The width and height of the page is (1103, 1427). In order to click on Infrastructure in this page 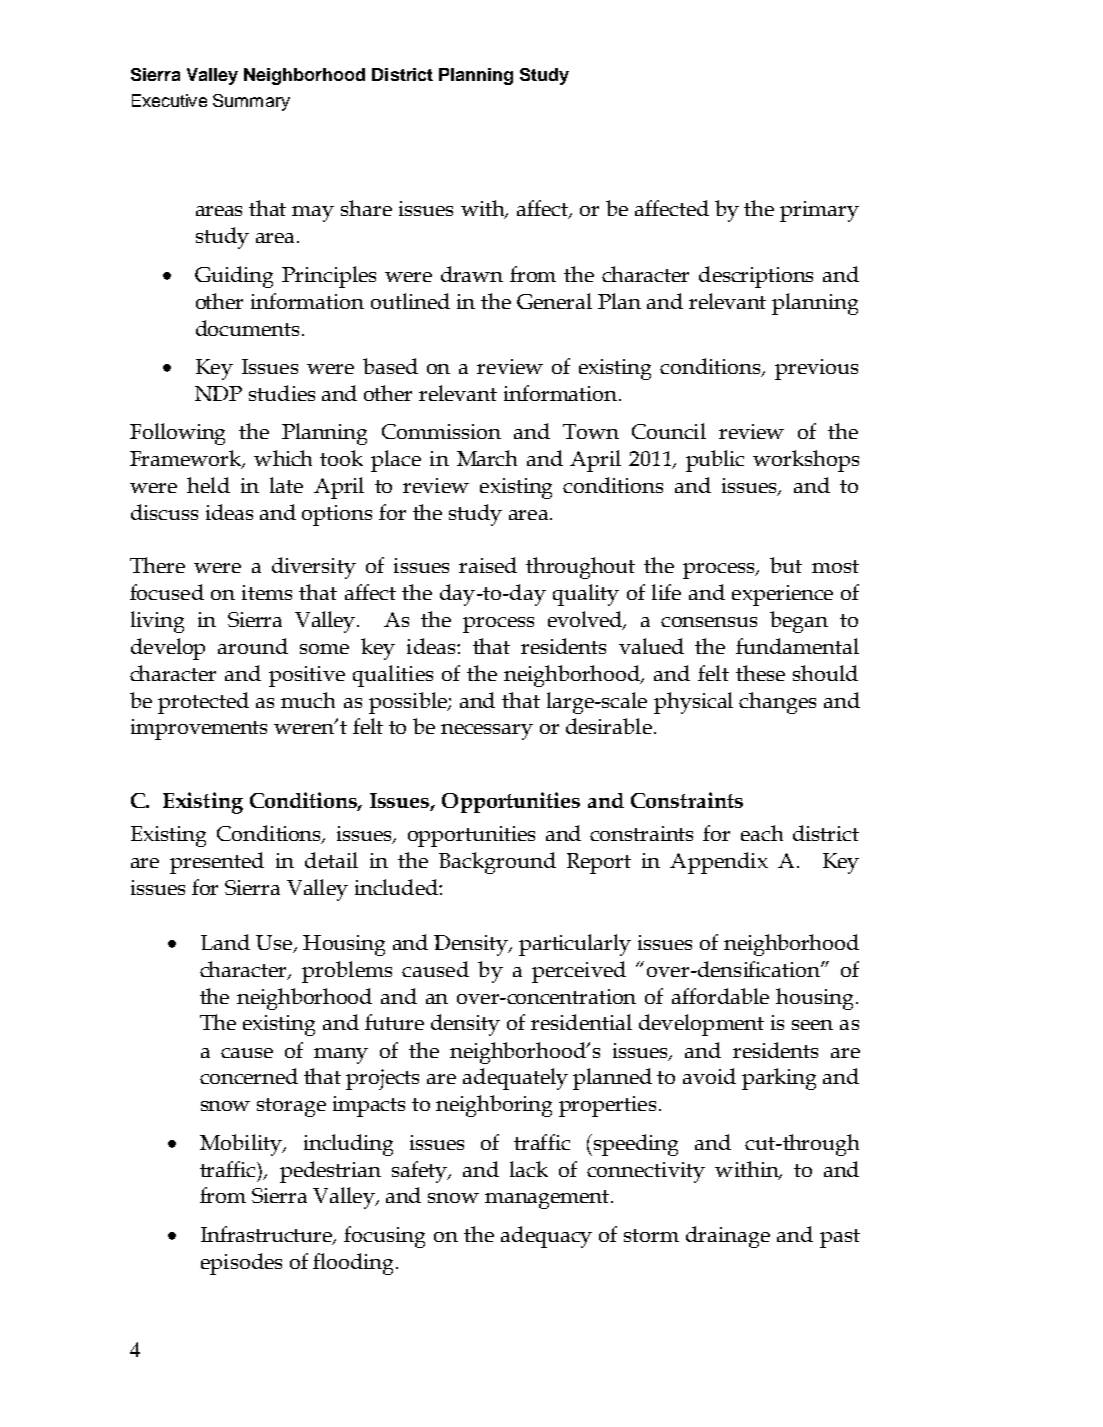, I will do `click(268, 1235)`.
